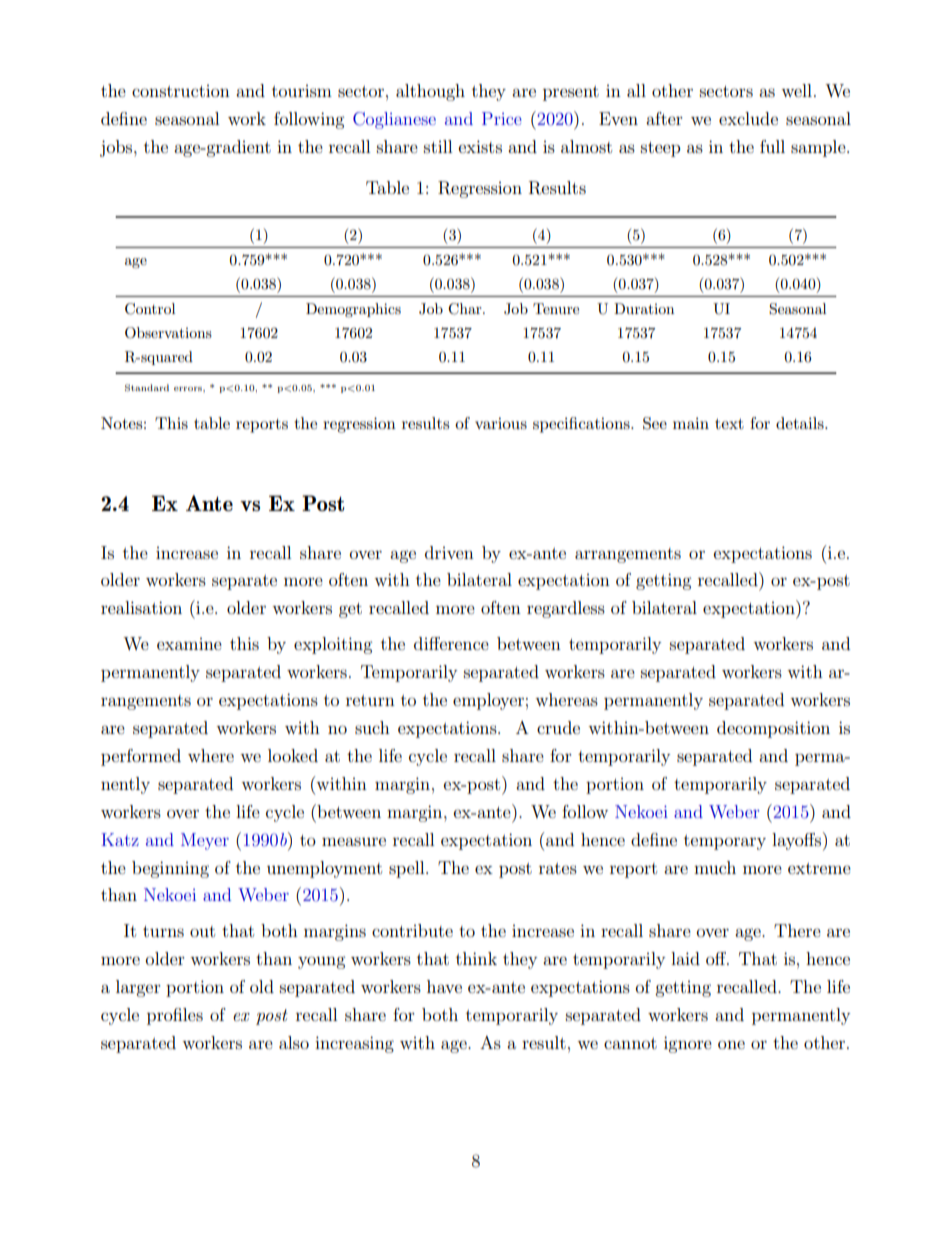  What do you see at coordinates (748, 118) in the page?
I see `exclude` at bounding box center [748, 118].
